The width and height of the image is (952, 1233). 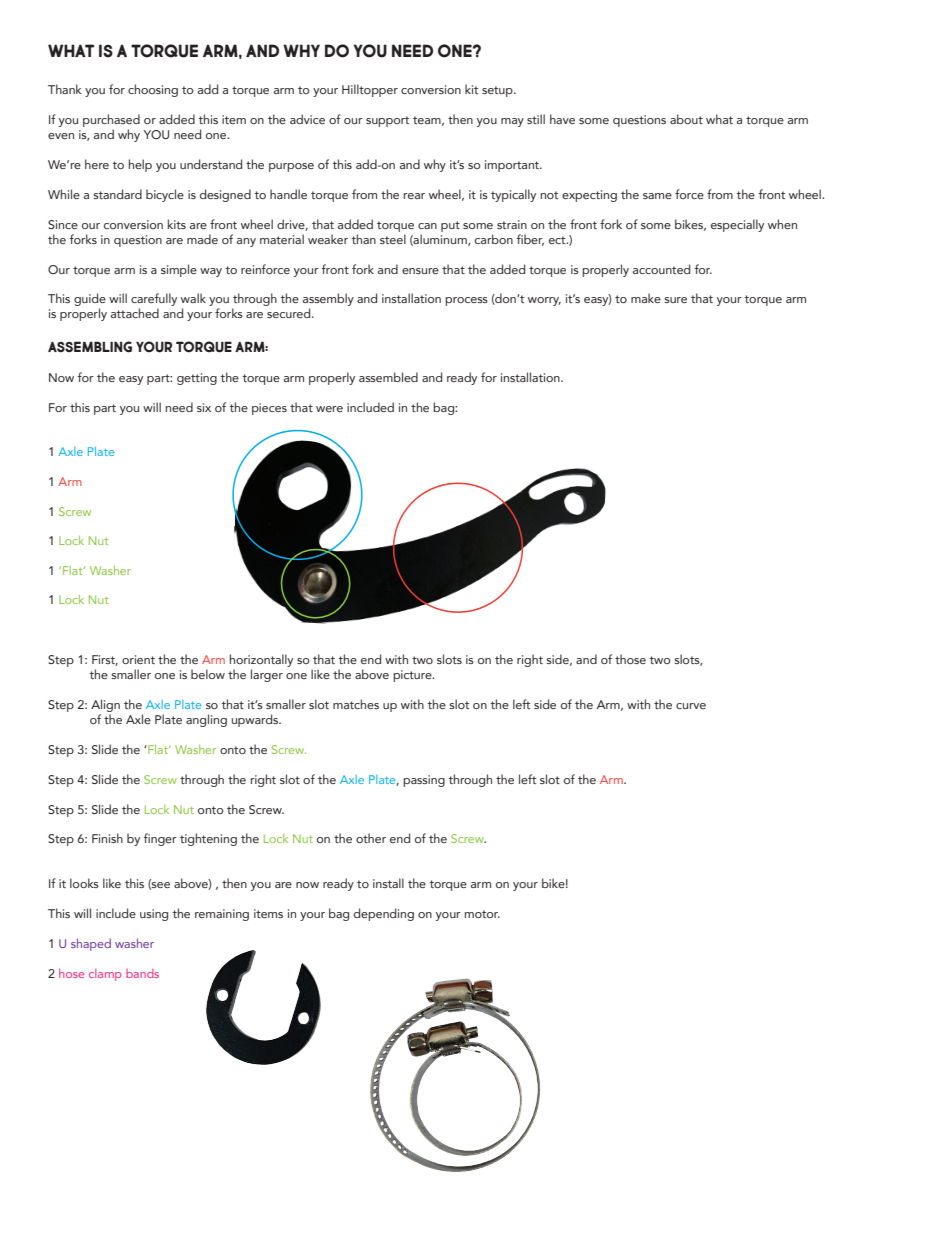 What do you see at coordinates (142, 973) in the image?
I see `bands` at bounding box center [142, 973].
